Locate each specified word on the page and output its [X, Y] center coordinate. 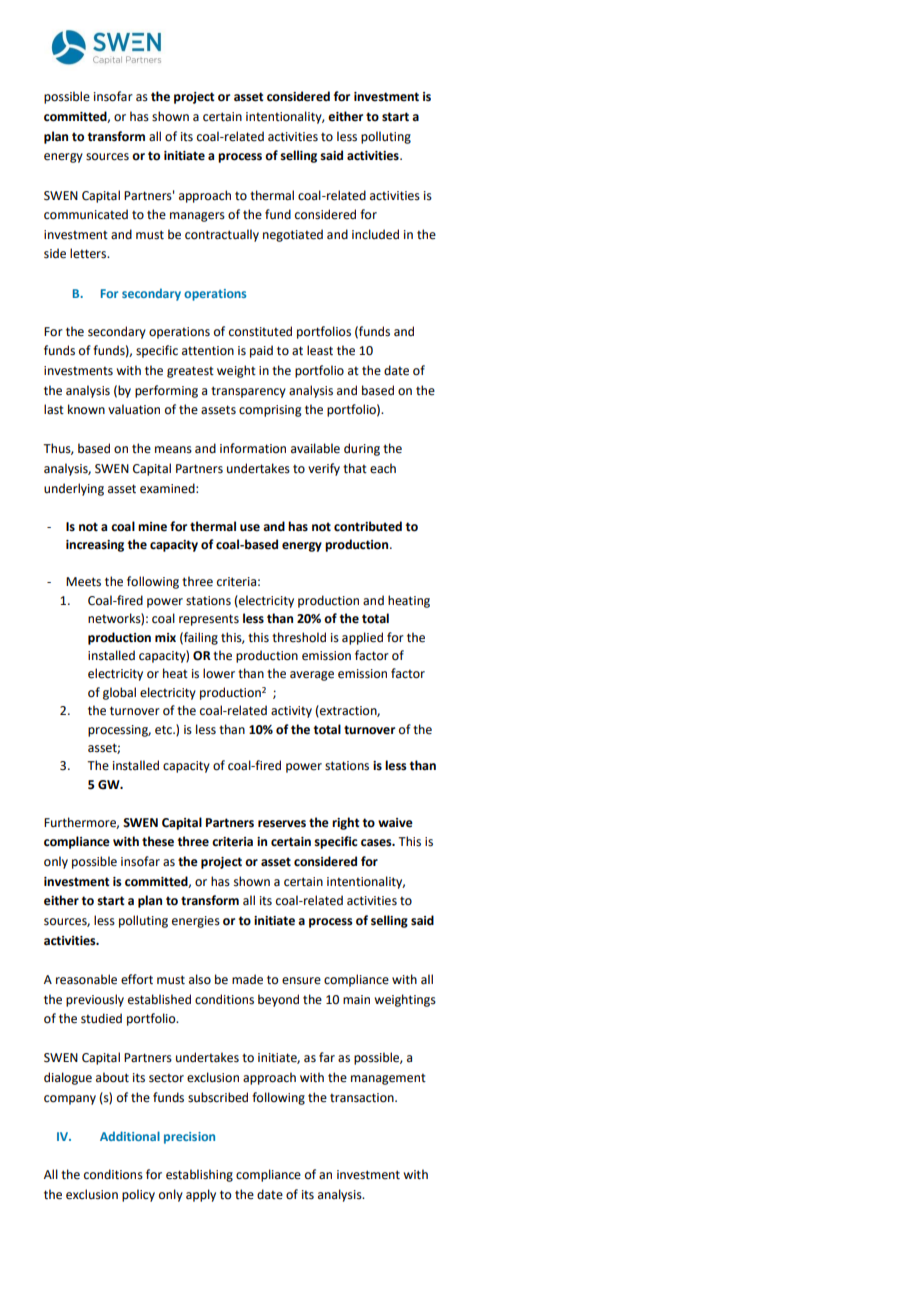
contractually [222, 235]
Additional [130, 1136]
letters [89, 253]
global [119, 693]
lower [219, 673]
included [375, 234]
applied [362, 638]
